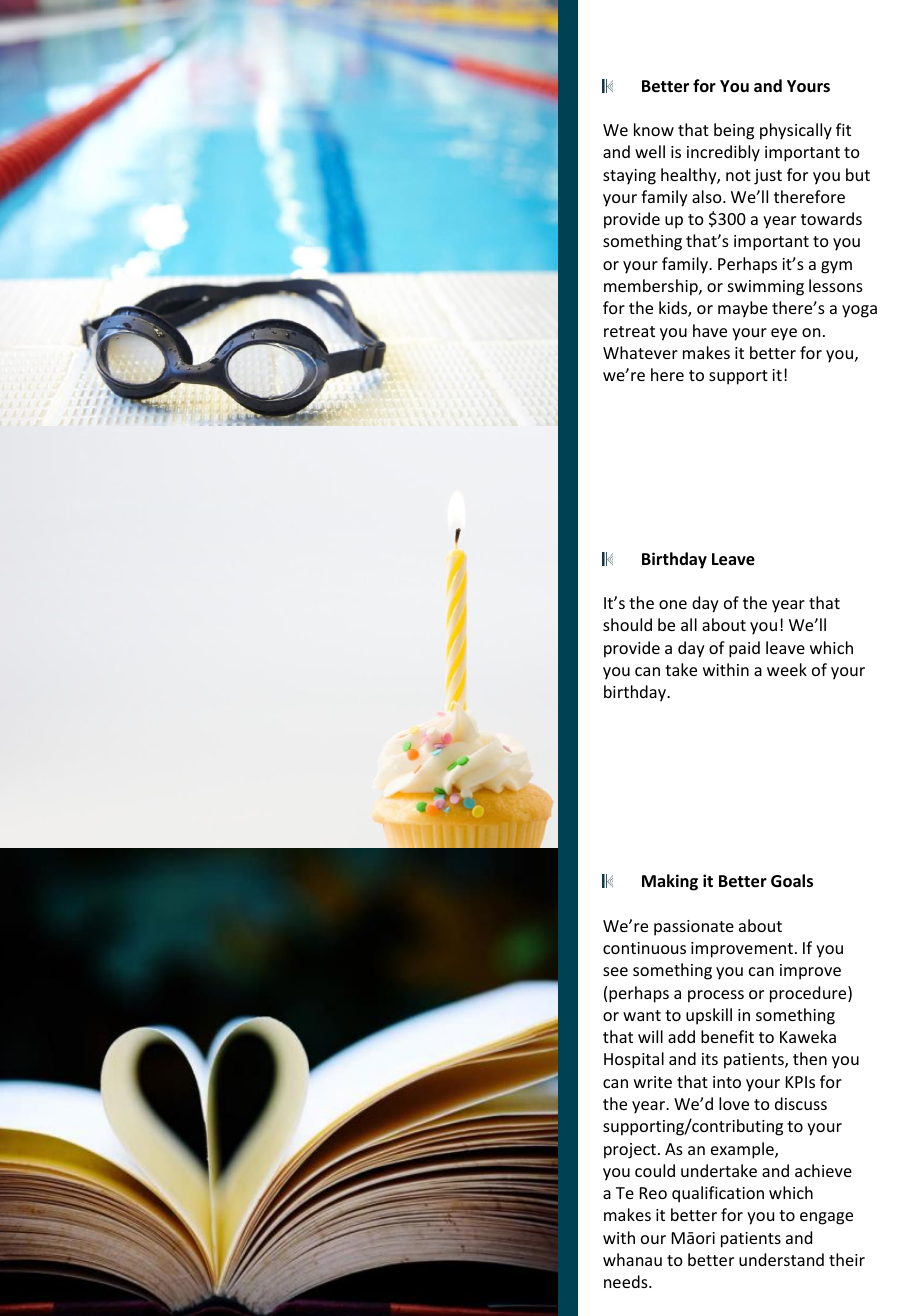 This image has width=911, height=1316. Describe the element at coordinates (718, 1194) in the image. I see `qualification` at that location.
